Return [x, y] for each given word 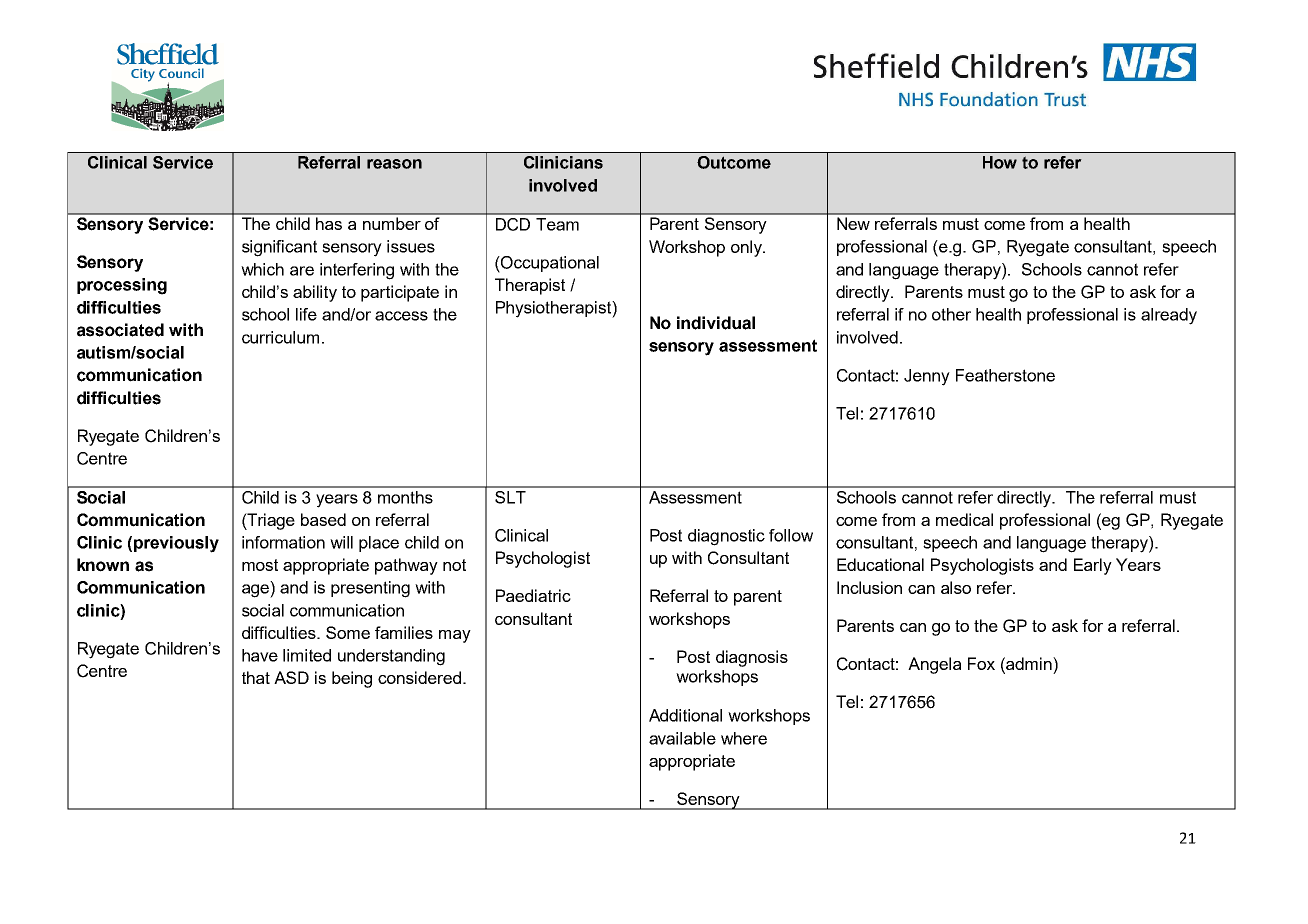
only [747, 248]
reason [394, 164]
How [1000, 162]
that [256, 677]
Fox [981, 663]
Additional [685, 715]
